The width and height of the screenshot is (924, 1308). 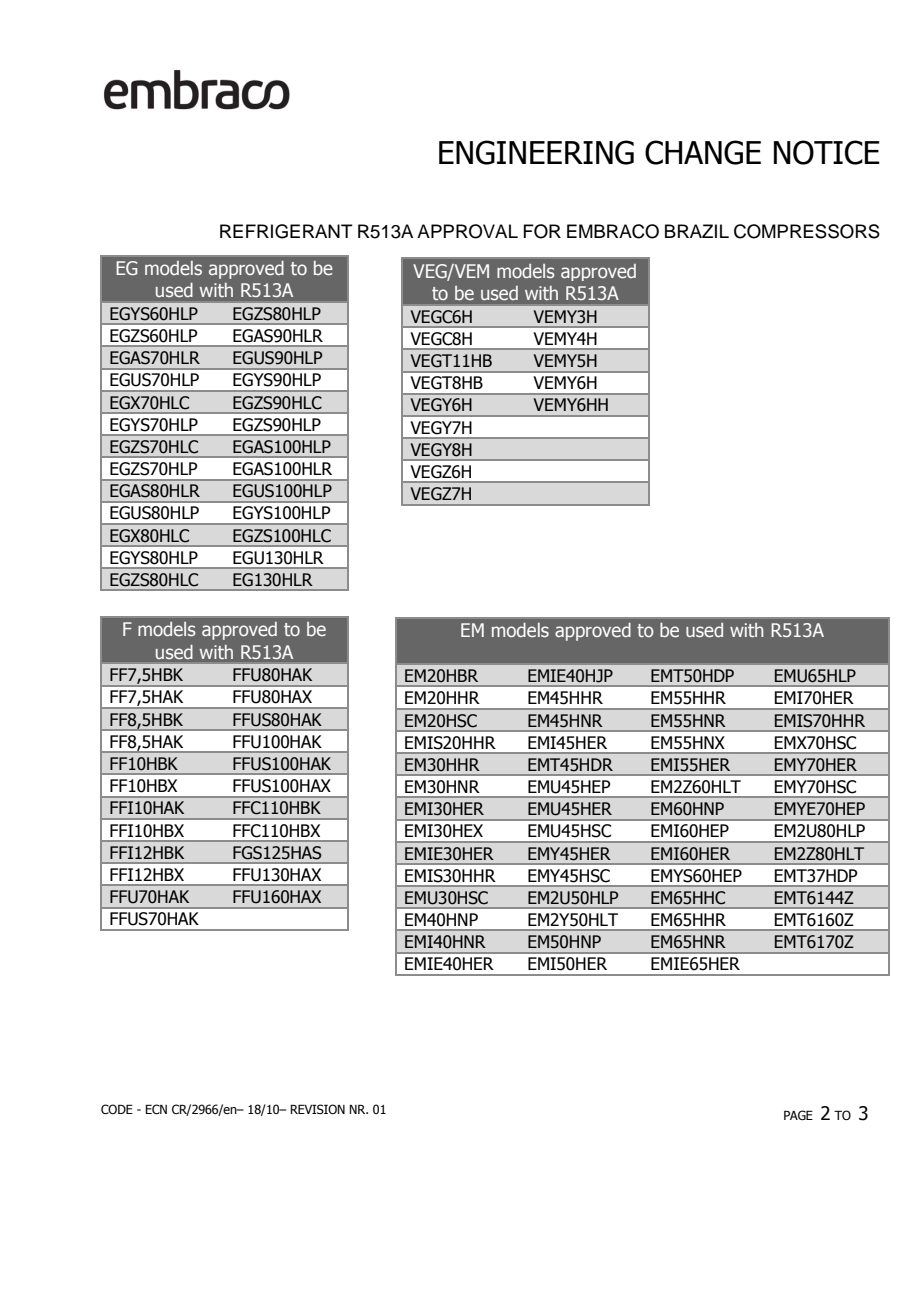 What do you see at coordinates (697, 231) in the screenshot?
I see `BRAZIL` at bounding box center [697, 231].
